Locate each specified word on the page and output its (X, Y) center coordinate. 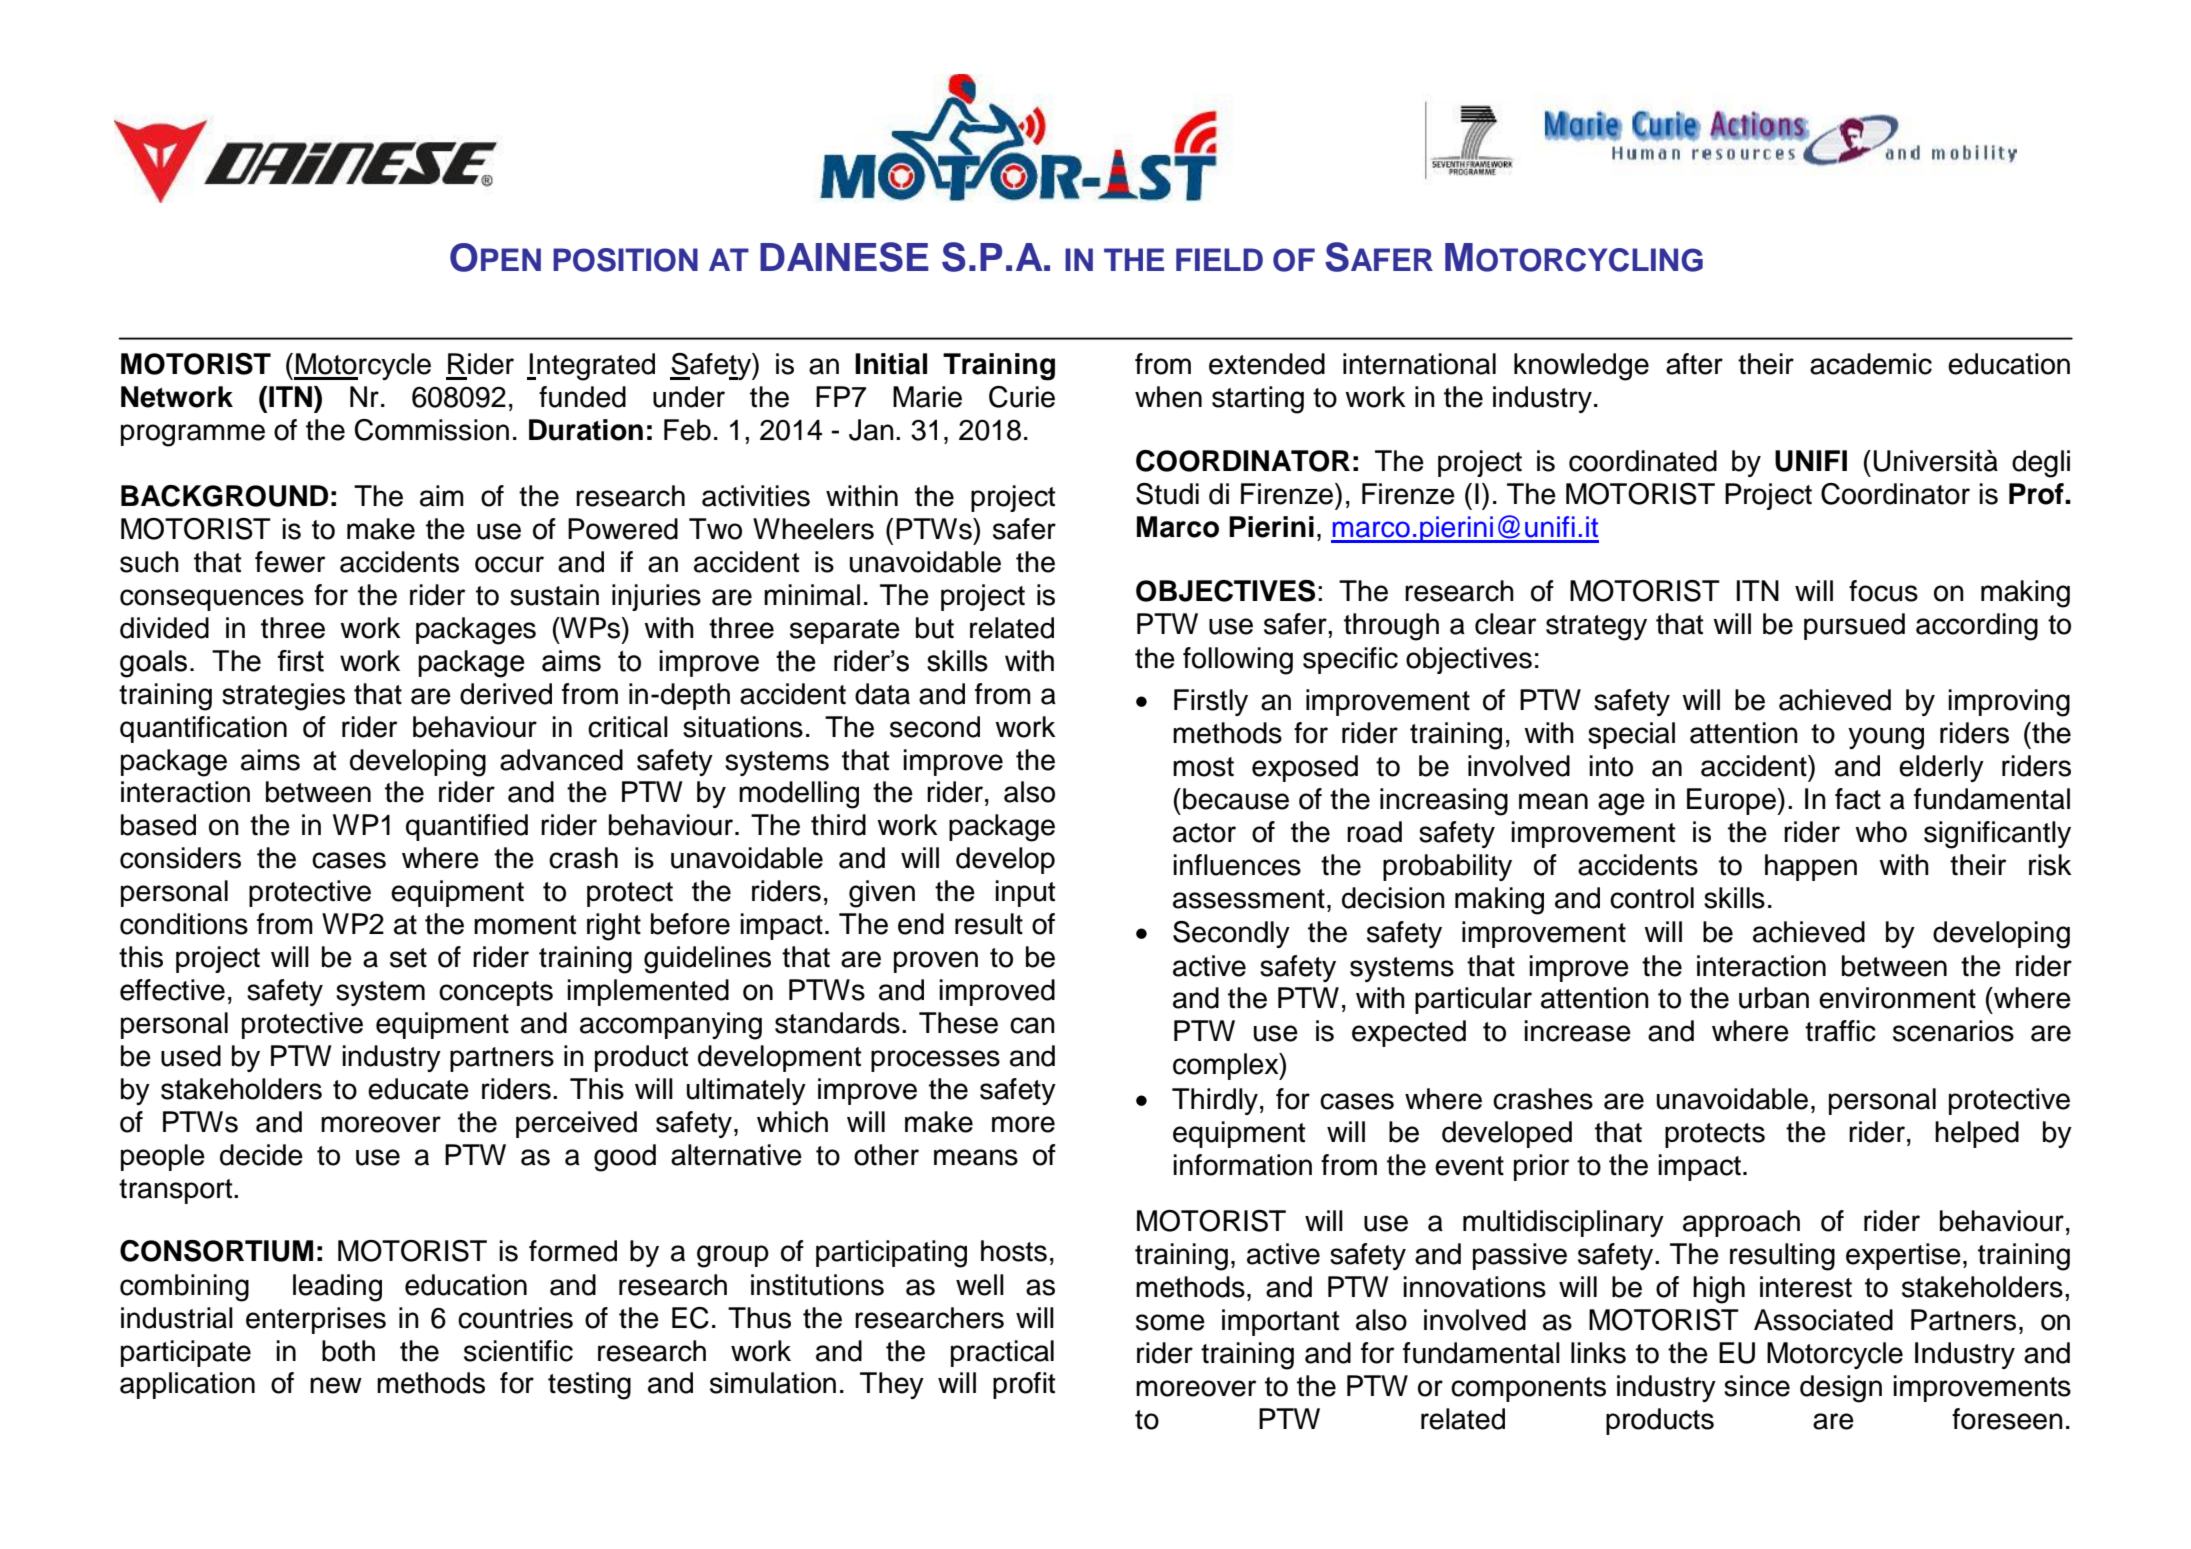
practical (1002, 1353)
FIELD (1219, 259)
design (1841, 1389)
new (336, 1385)
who (1881, 832)
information (1242, 1165)
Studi (1167, 494)
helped (1977, 1134)
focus (1883, 591)
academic (1871, 364)
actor (1204, 833)
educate (418, 1089)
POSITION (625, 260)
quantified (467, 827)
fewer (290, 562)
